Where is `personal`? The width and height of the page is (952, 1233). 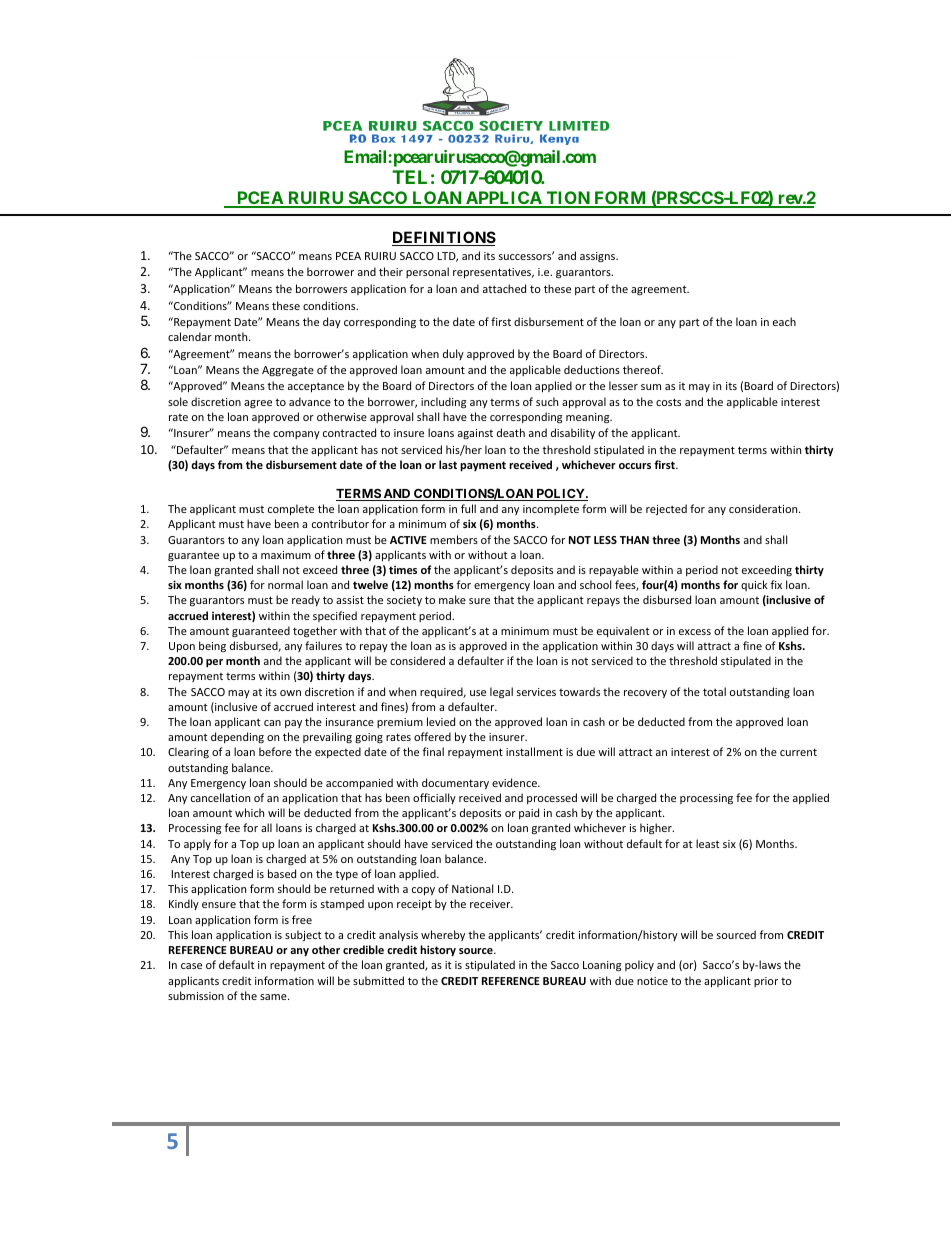 personal is located at coordinates (427, 272).
